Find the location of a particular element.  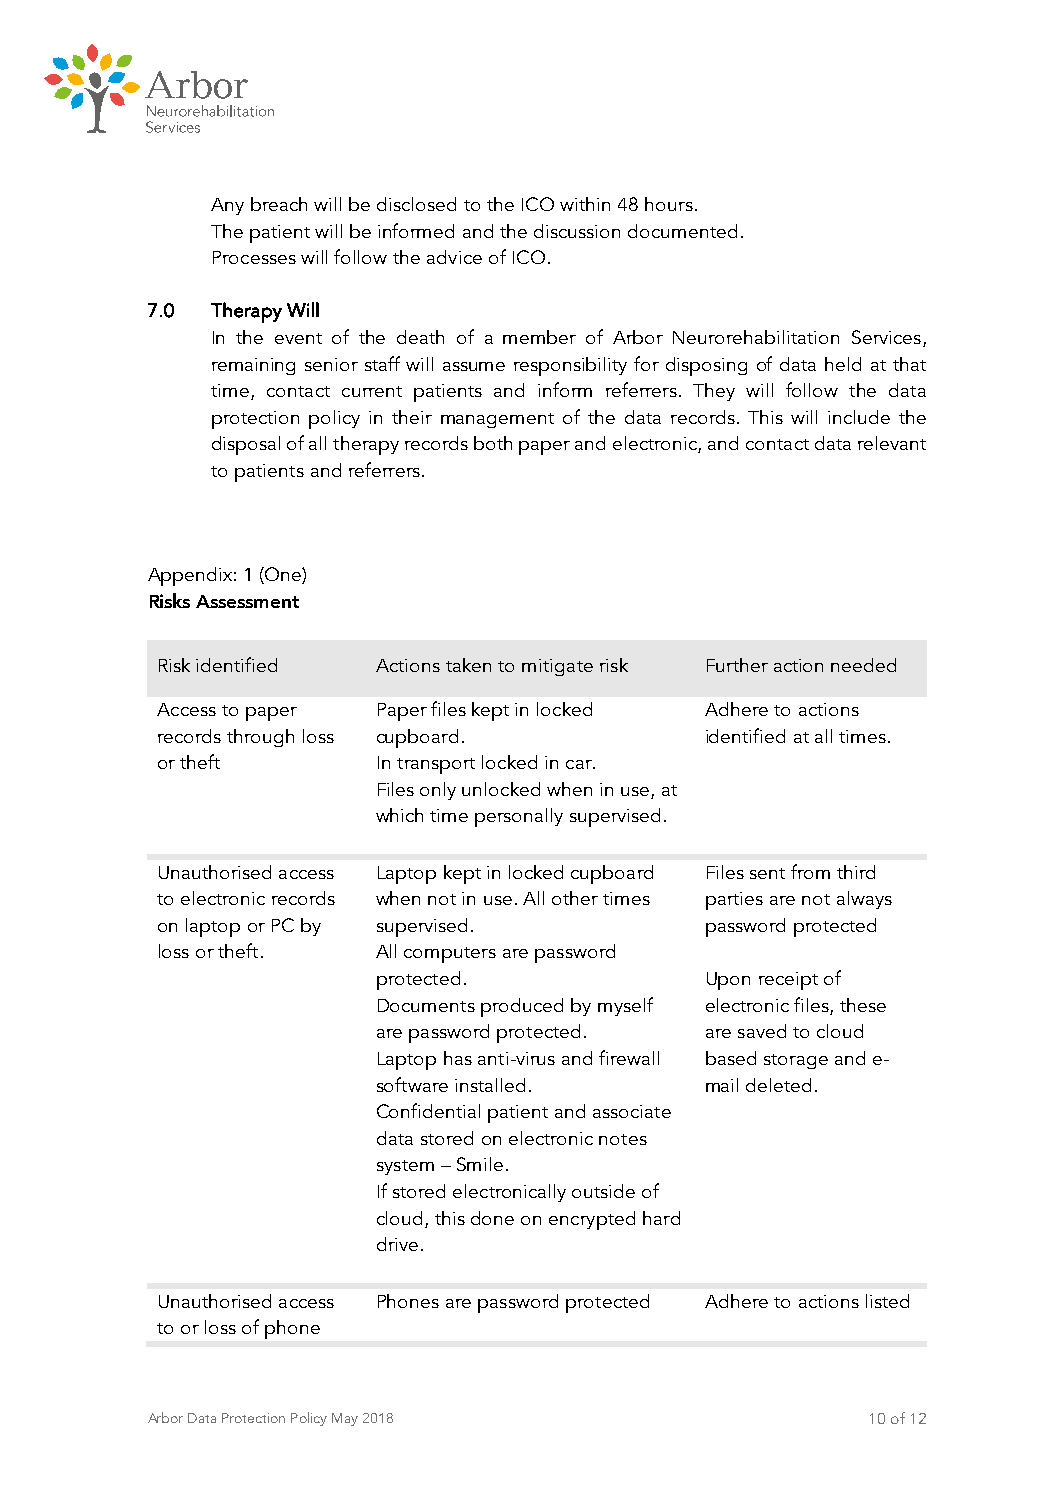

encrypted is located at coordinates (592, 1220).
